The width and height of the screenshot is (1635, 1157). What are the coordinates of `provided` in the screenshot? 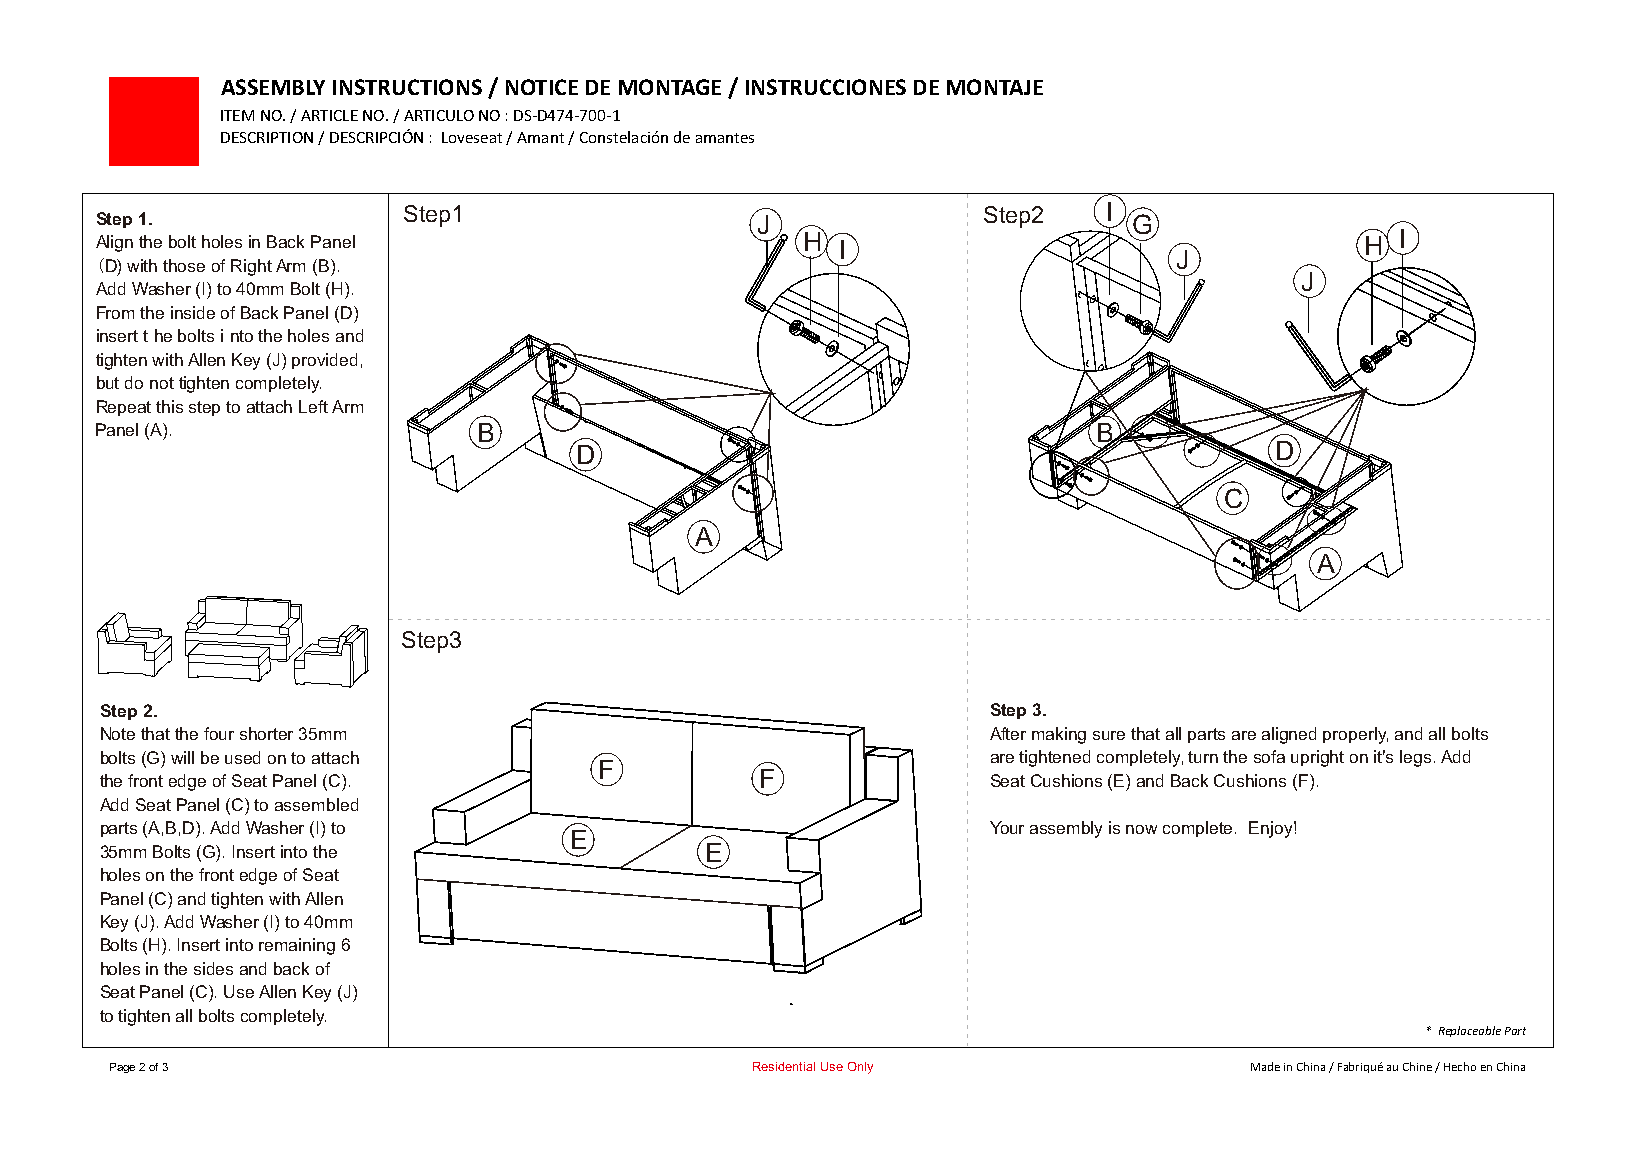 It's located at (324, 361).
